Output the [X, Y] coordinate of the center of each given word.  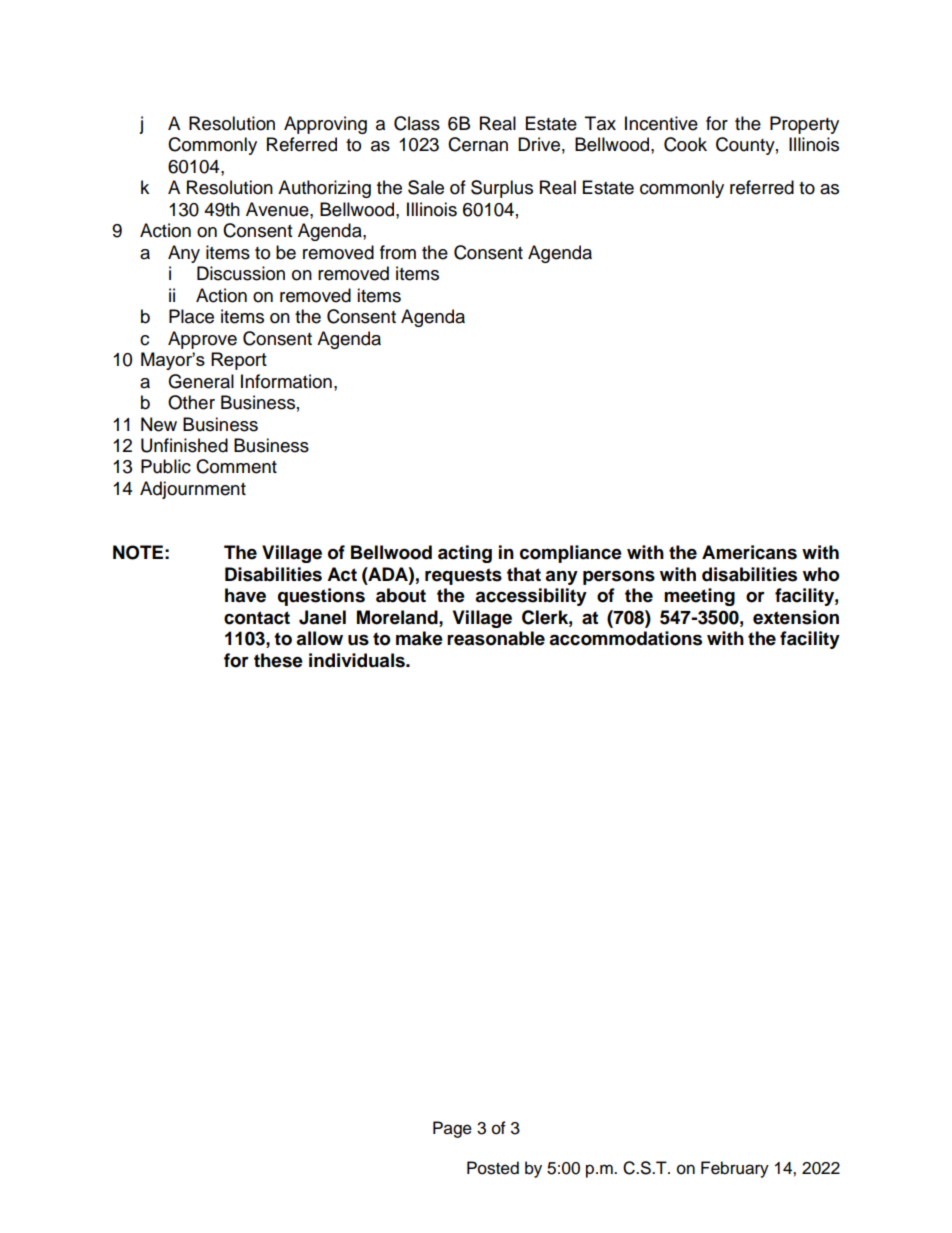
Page [452, 1129]
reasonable [496, 638]
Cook [685, 144]
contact [257, 618]
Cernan [478, 144]
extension [796, 617]
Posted [493, 1168]
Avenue [278, 209]
